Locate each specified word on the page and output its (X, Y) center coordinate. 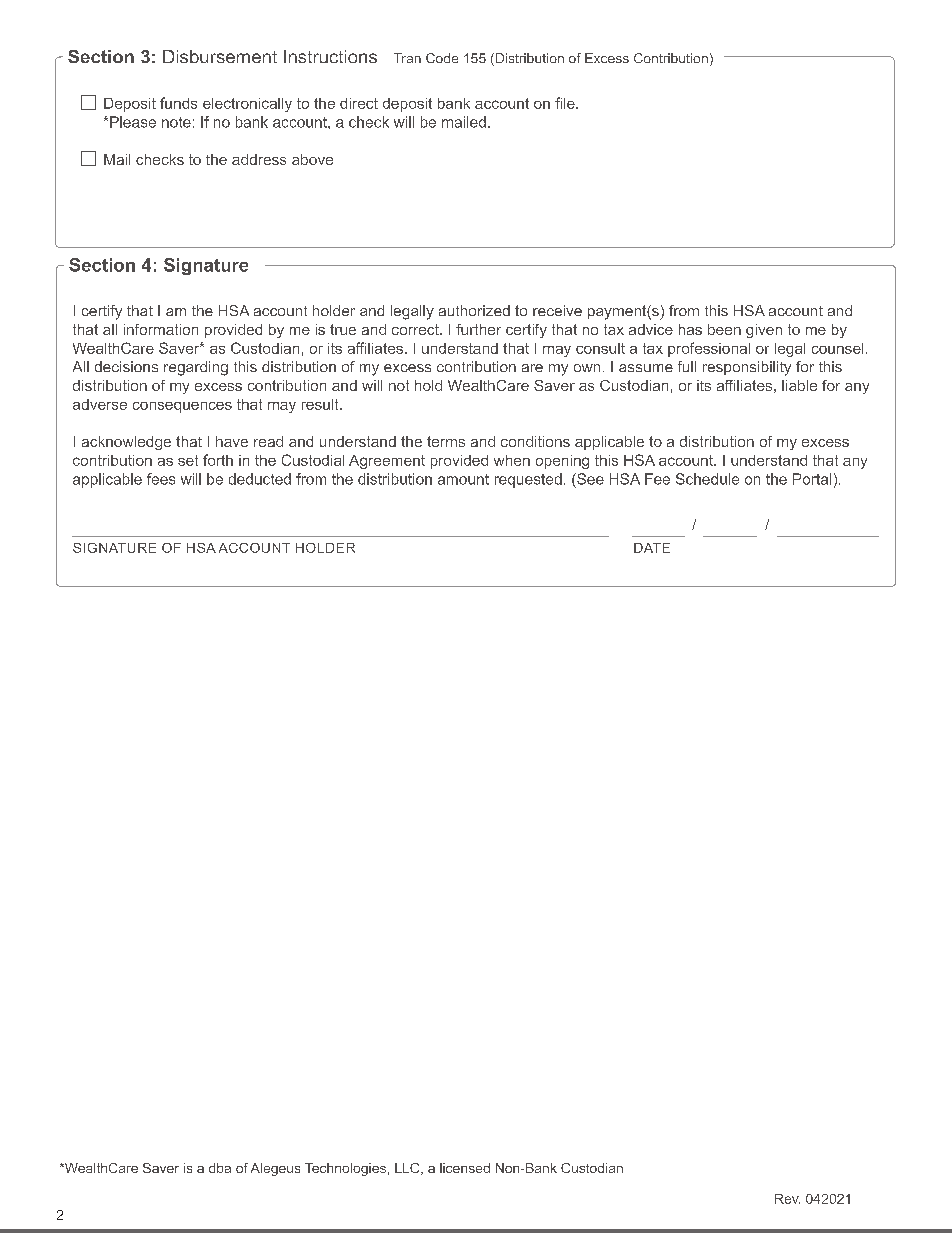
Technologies (345, 1169)
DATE (652, 548)
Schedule (707, 479)
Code (442, 58)
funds (178, 103)
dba (220, 1168)
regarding (196, 368)
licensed (465, 1168)
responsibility (747, 368)
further (478, 329)
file (566, 103)
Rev (787, 1199)
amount (463, 479)
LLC (408, 1169)
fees (161, 479)
